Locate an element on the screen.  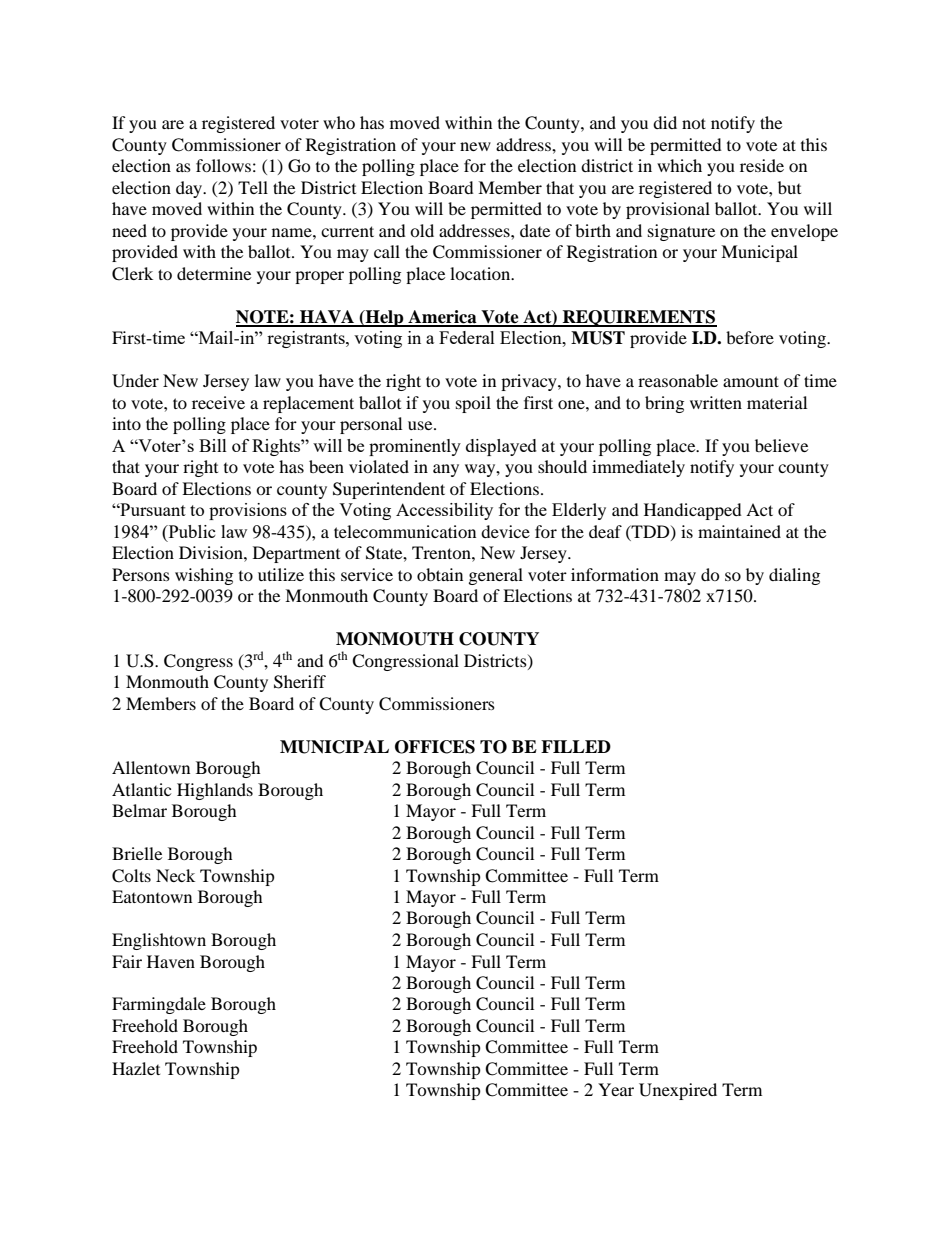
FILLED is located at coordinates (576, 746).
